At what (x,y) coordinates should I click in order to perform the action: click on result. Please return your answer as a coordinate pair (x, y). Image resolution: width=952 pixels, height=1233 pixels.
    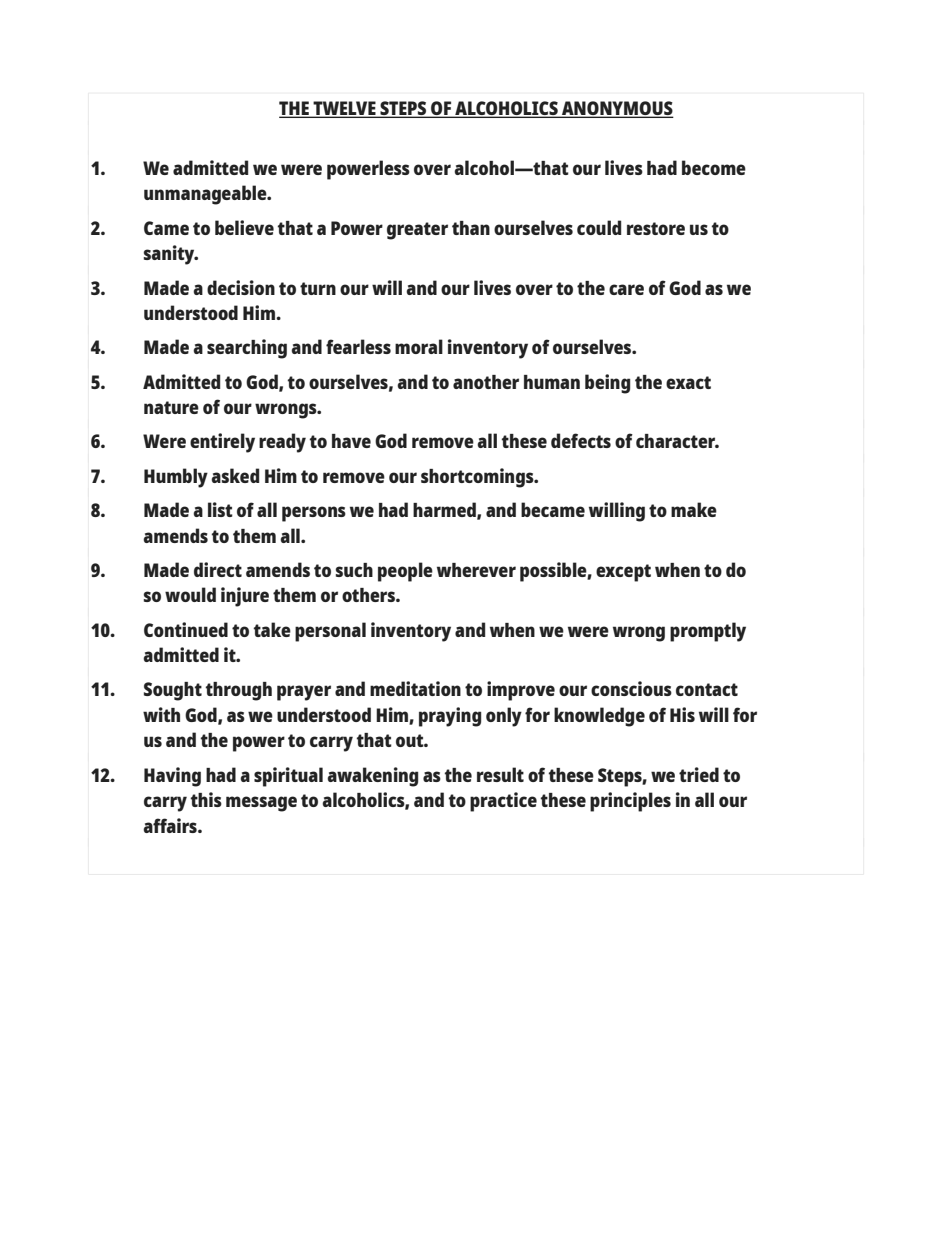
    Looking at the image, I should click on (500, 774).
